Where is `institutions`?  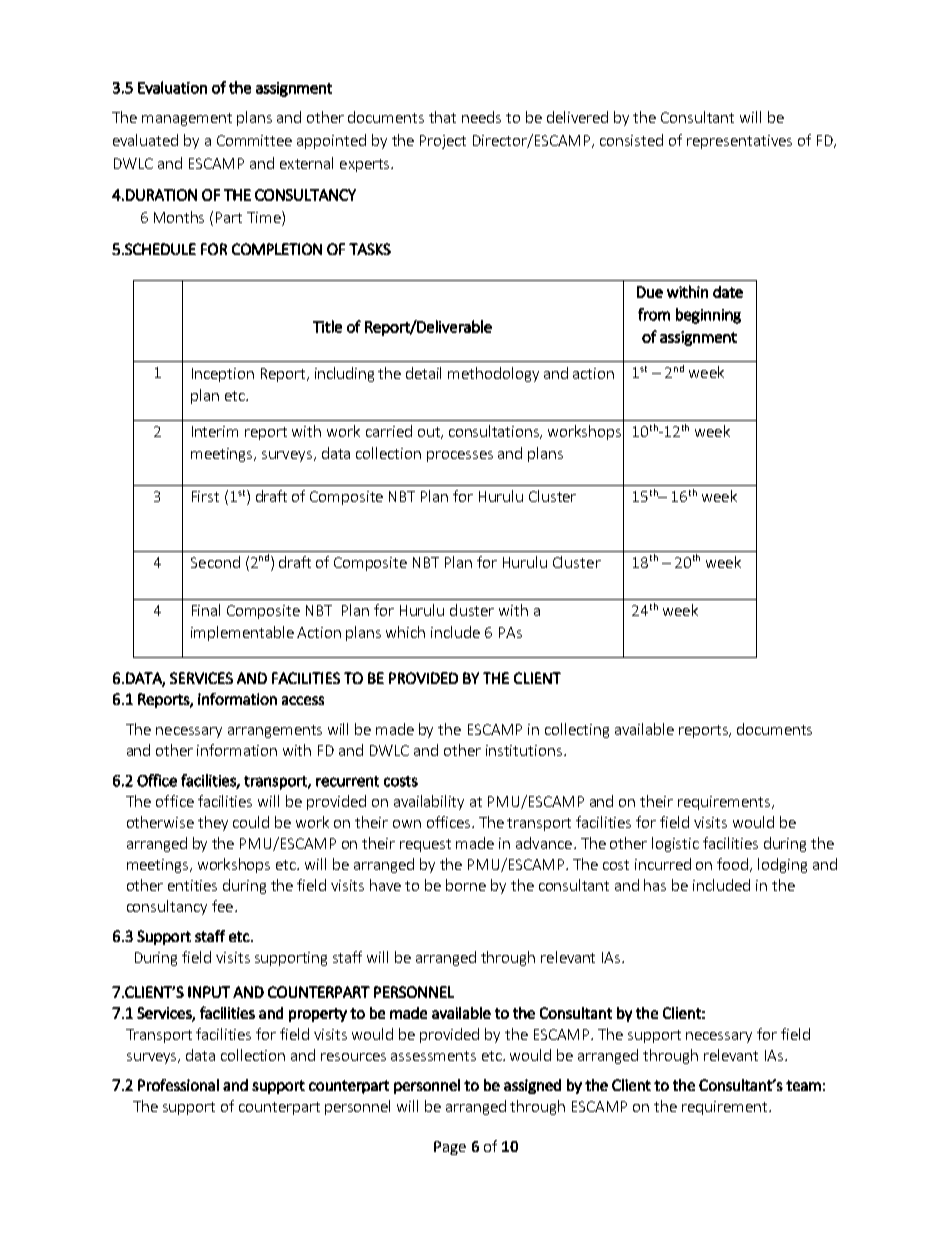 institutions is located at coordinates (524, 750).
